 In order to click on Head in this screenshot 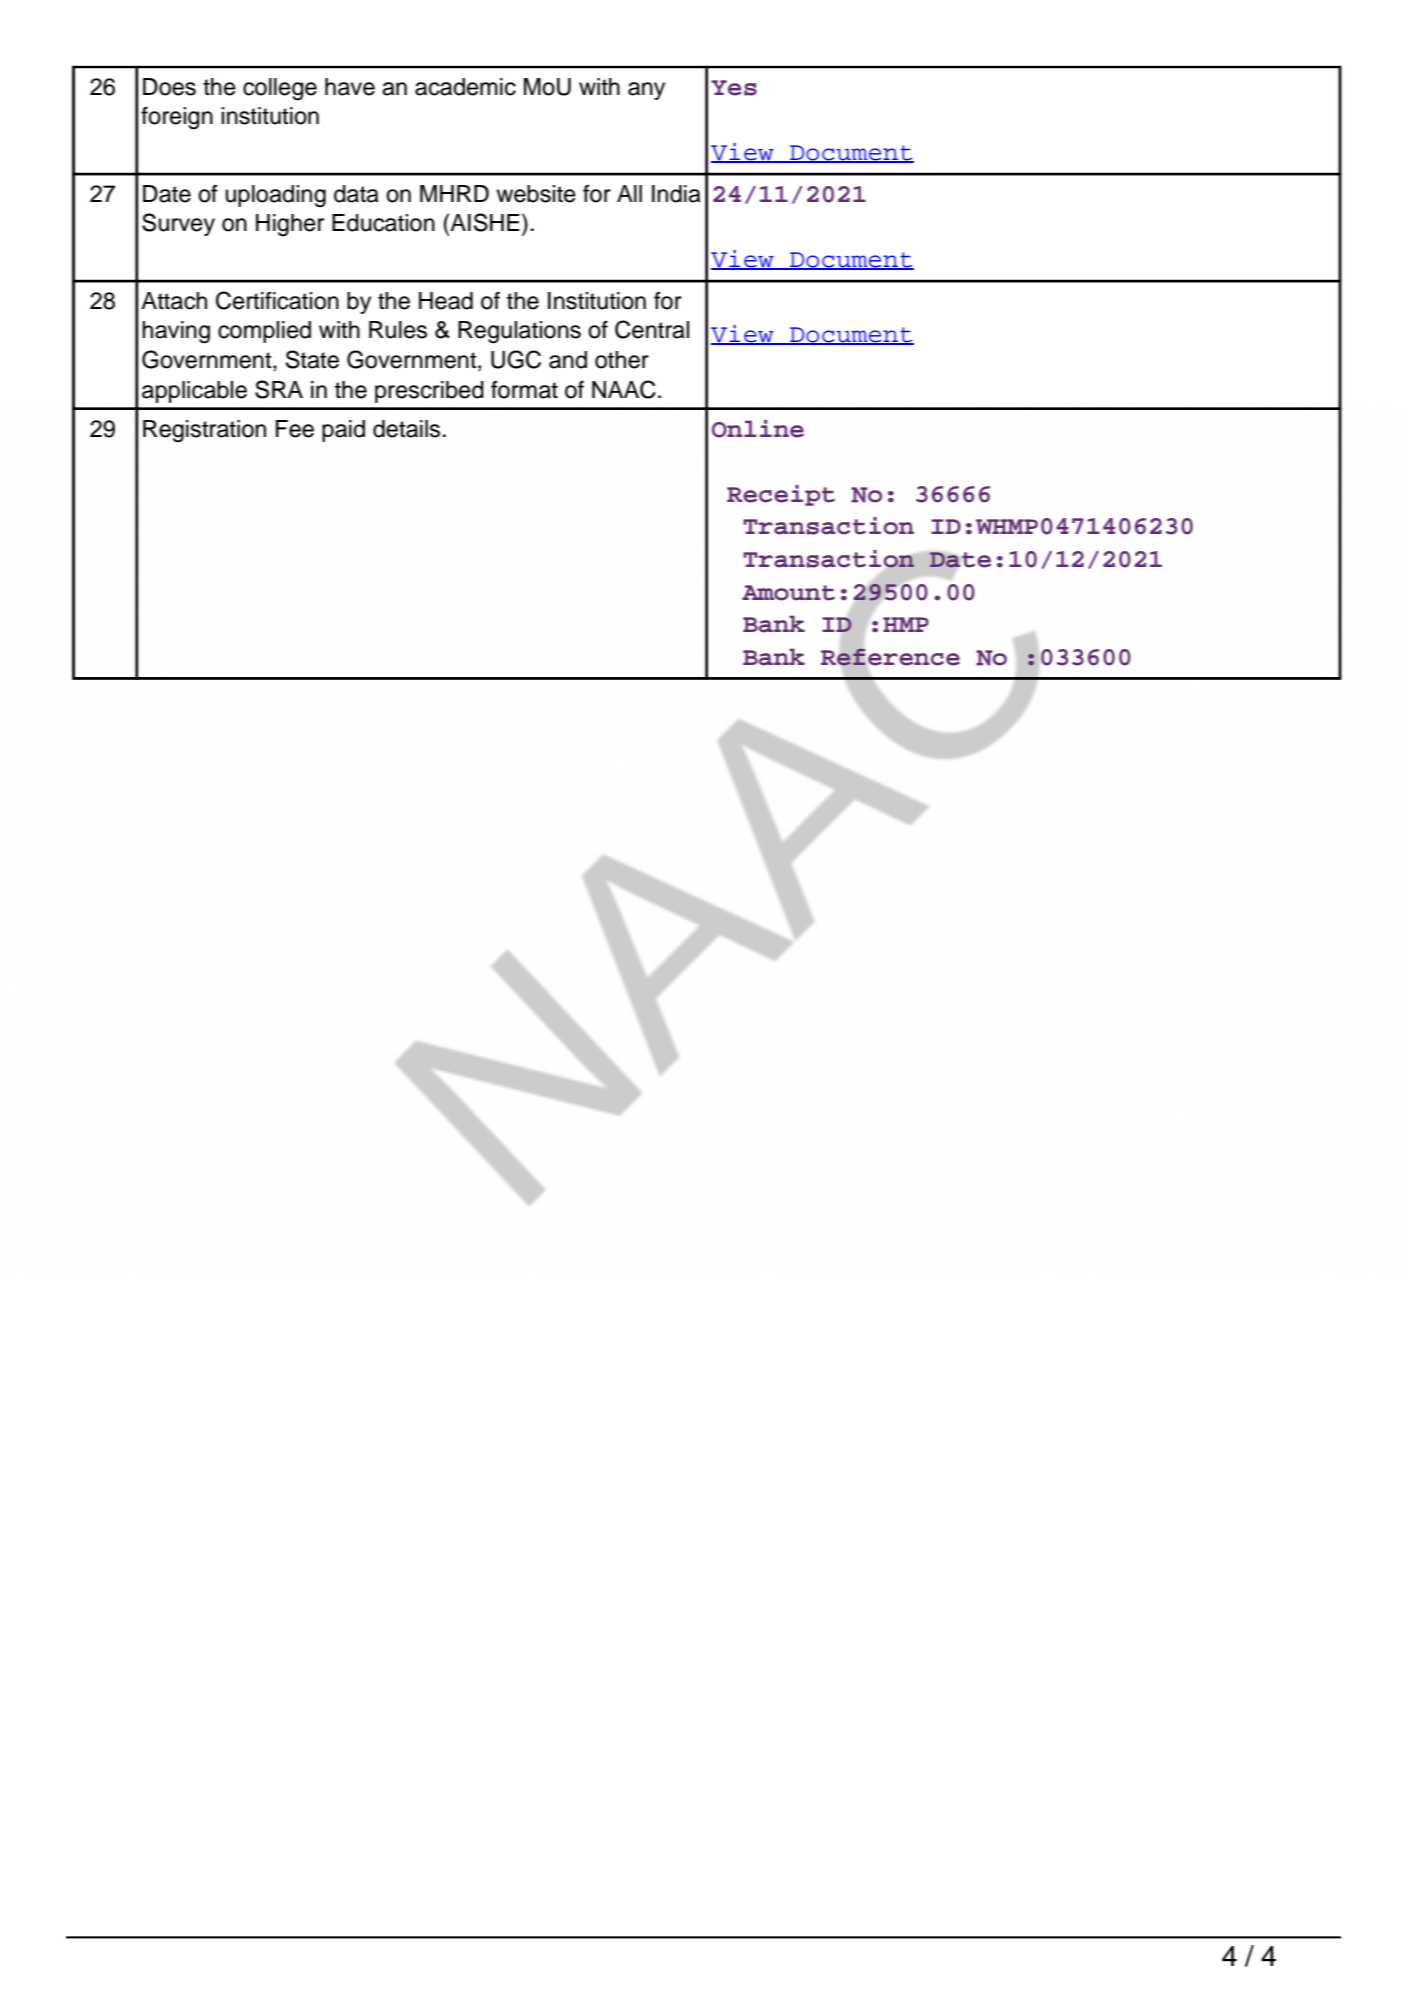, I will do `click(446, 301)`.
